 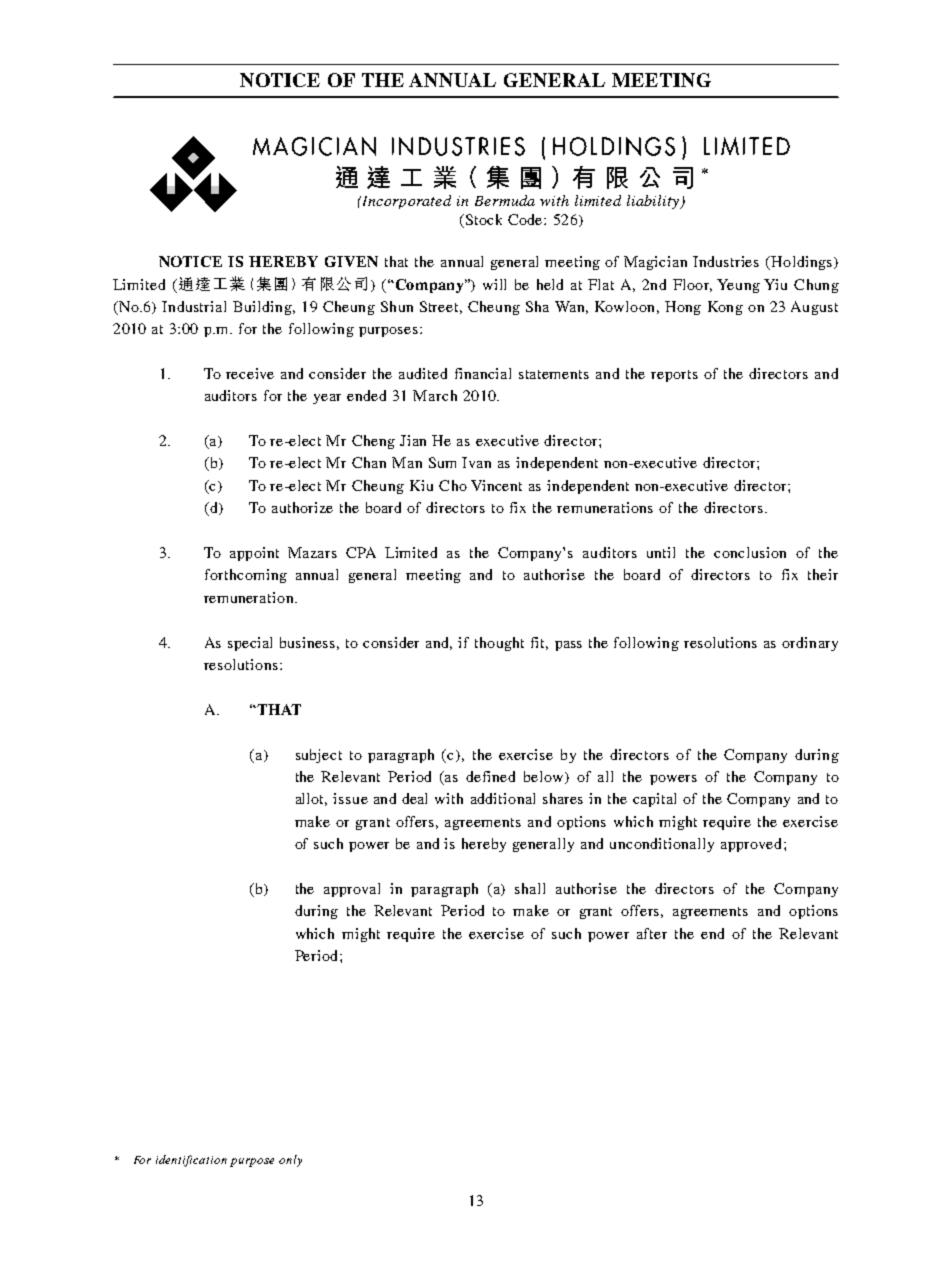 What do you see at coordinates (526, 219) in the document?
I see `Code` at bounding box center [526, 219].
